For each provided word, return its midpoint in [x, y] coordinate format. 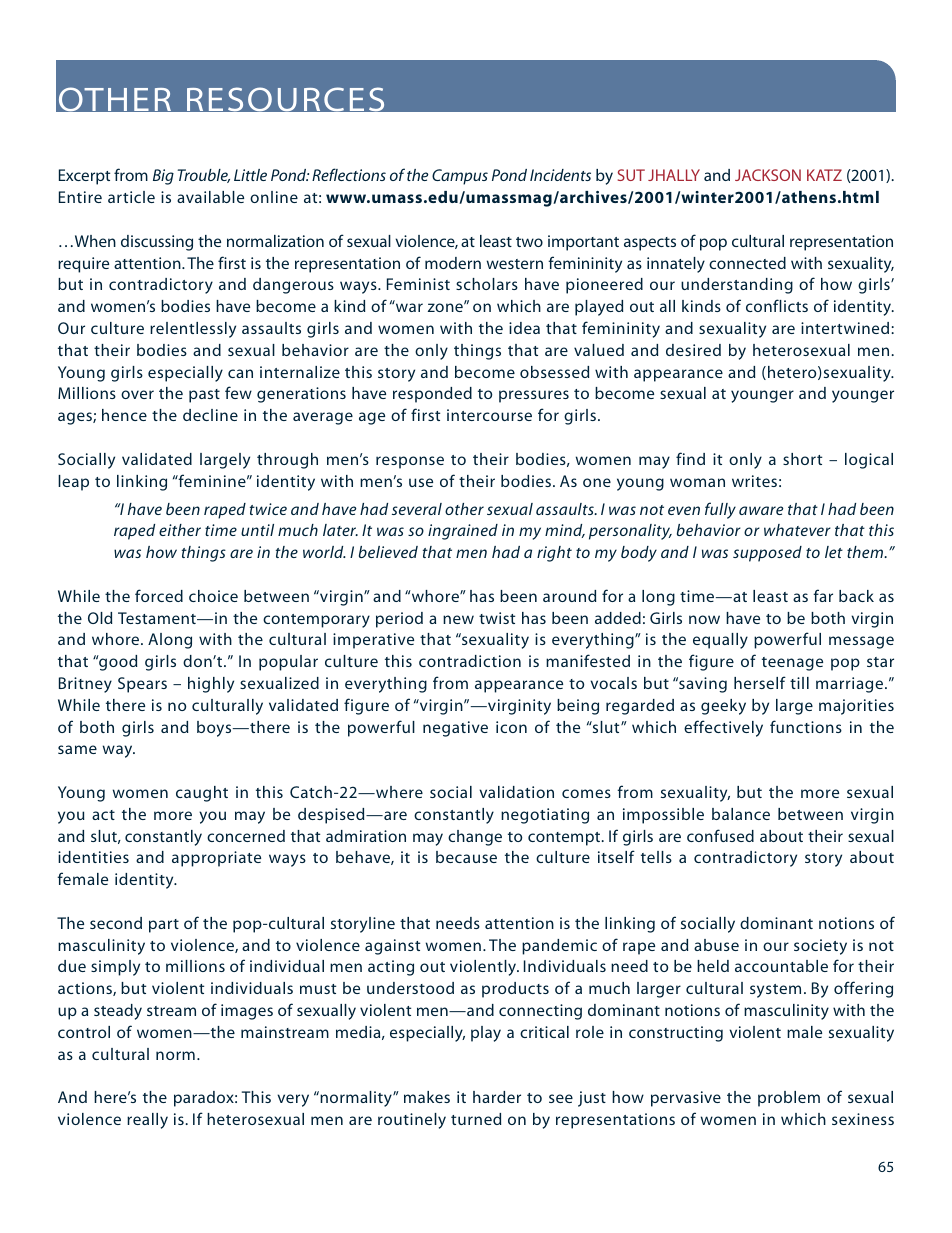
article [131, 197]
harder [497, 1097]
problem [789, 1099]
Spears [142, 685]
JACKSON [768, 175]
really [147, 1121]
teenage [792, 664]
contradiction [470, 661]
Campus [460, 177]
